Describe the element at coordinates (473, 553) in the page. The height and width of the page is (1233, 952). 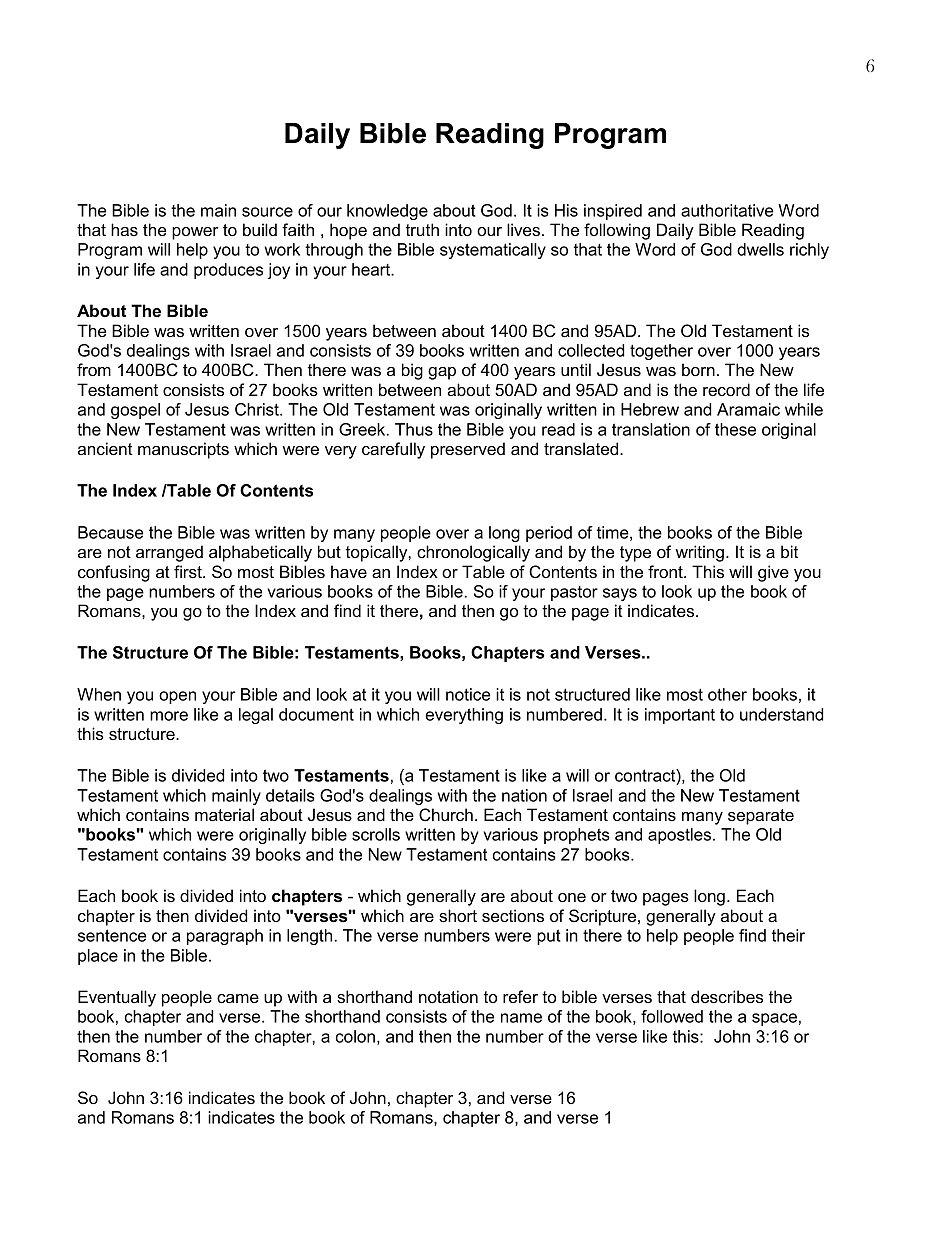
I see `chronologically` at that location.
